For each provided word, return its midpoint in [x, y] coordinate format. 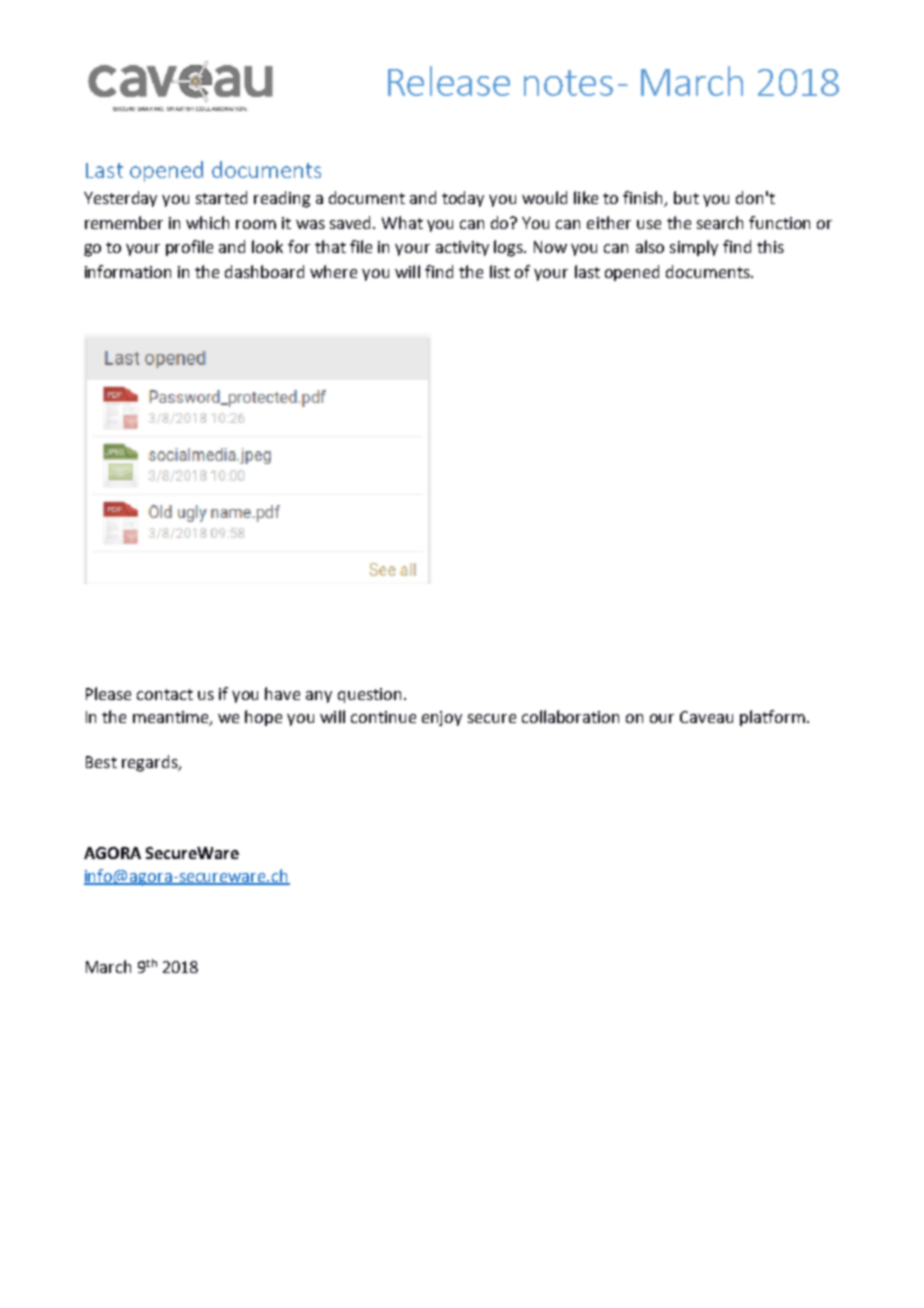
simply [694, 248]
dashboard [264, 271]
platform [772, 718]
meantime [172, 718]
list [500, 271]
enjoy [442, 718]
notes [568, 83]
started [221, 197]
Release [449, 81]
